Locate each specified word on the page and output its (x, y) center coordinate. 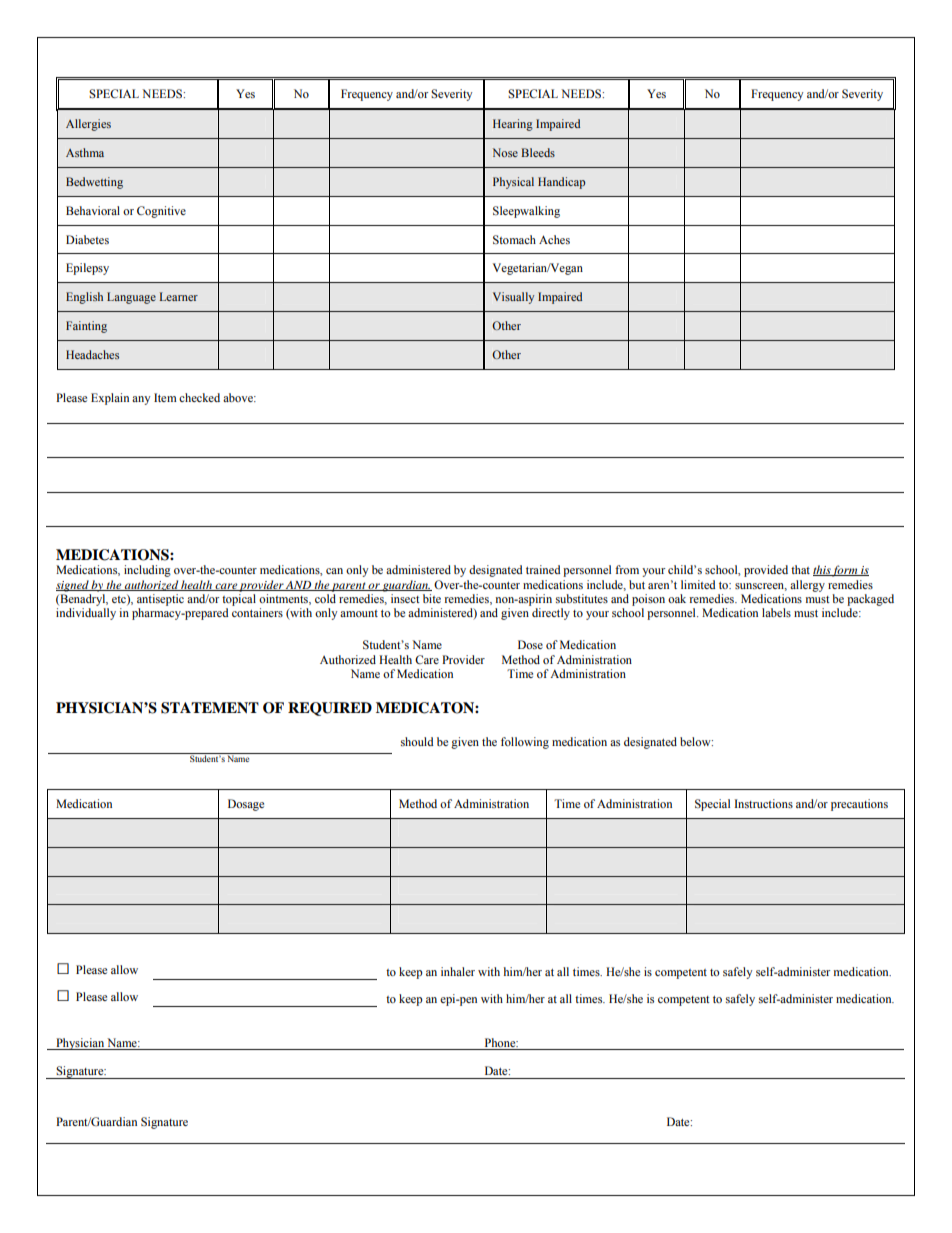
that (800, 569)
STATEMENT (210, 708)
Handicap (561, 183)
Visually (513, 298)
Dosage (246, 805)
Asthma (85, 152)
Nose (505, 152)
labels (776, 612)
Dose (530, 644)
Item (165, 397)
